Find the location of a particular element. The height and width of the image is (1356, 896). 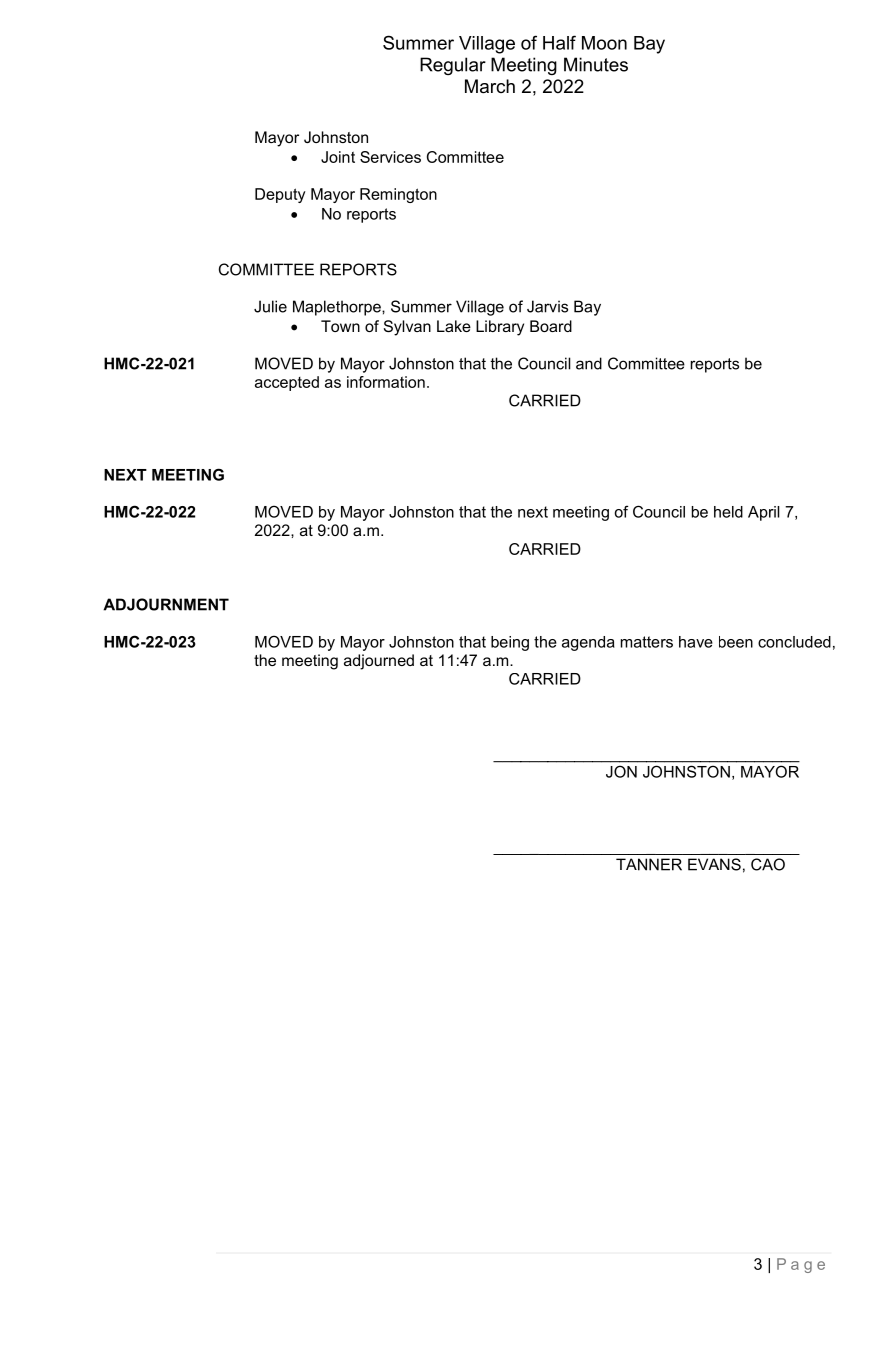

Julie is located at coordinates (270, 306).
